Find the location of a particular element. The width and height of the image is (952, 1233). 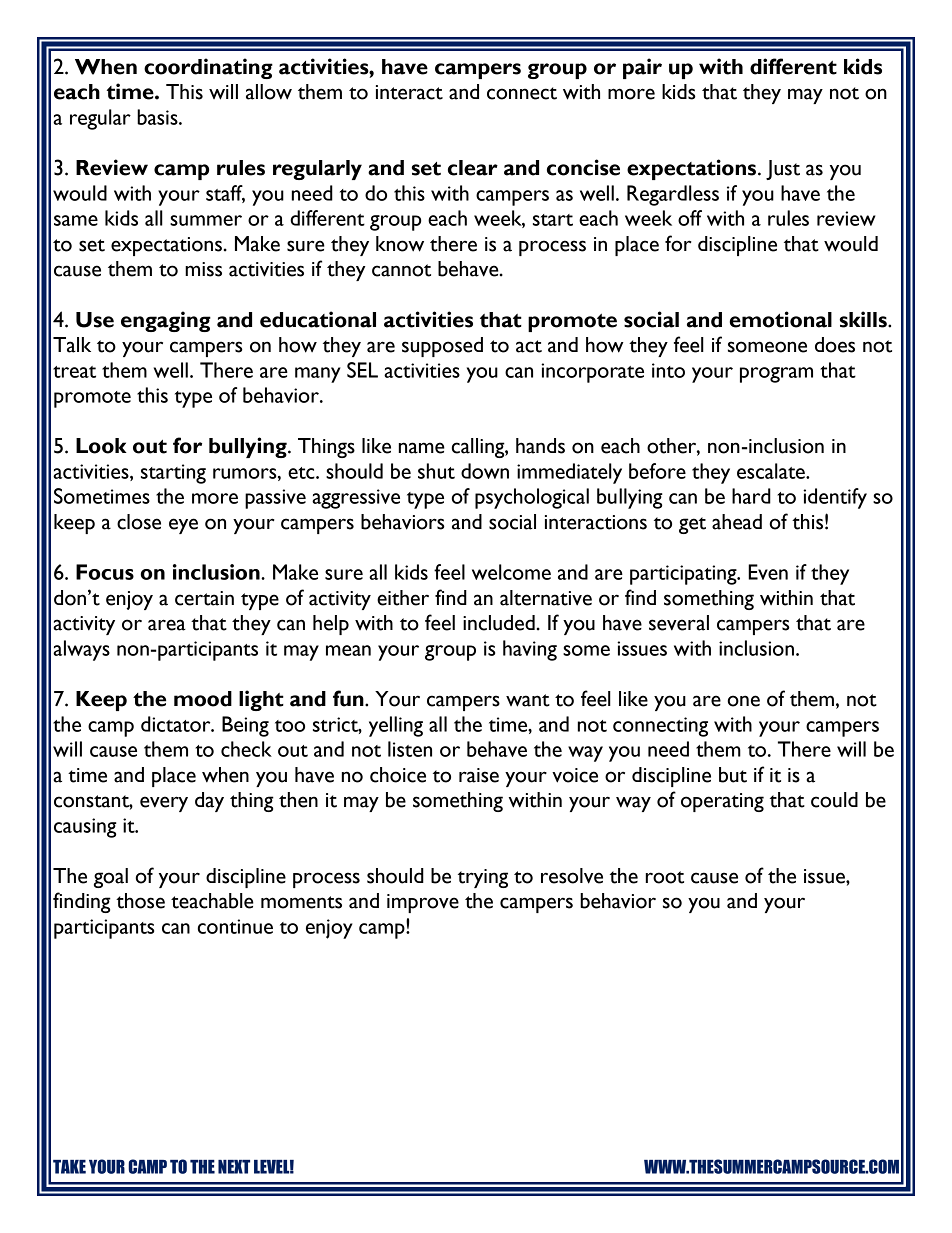

Even is located at coordinates (768, 572).
